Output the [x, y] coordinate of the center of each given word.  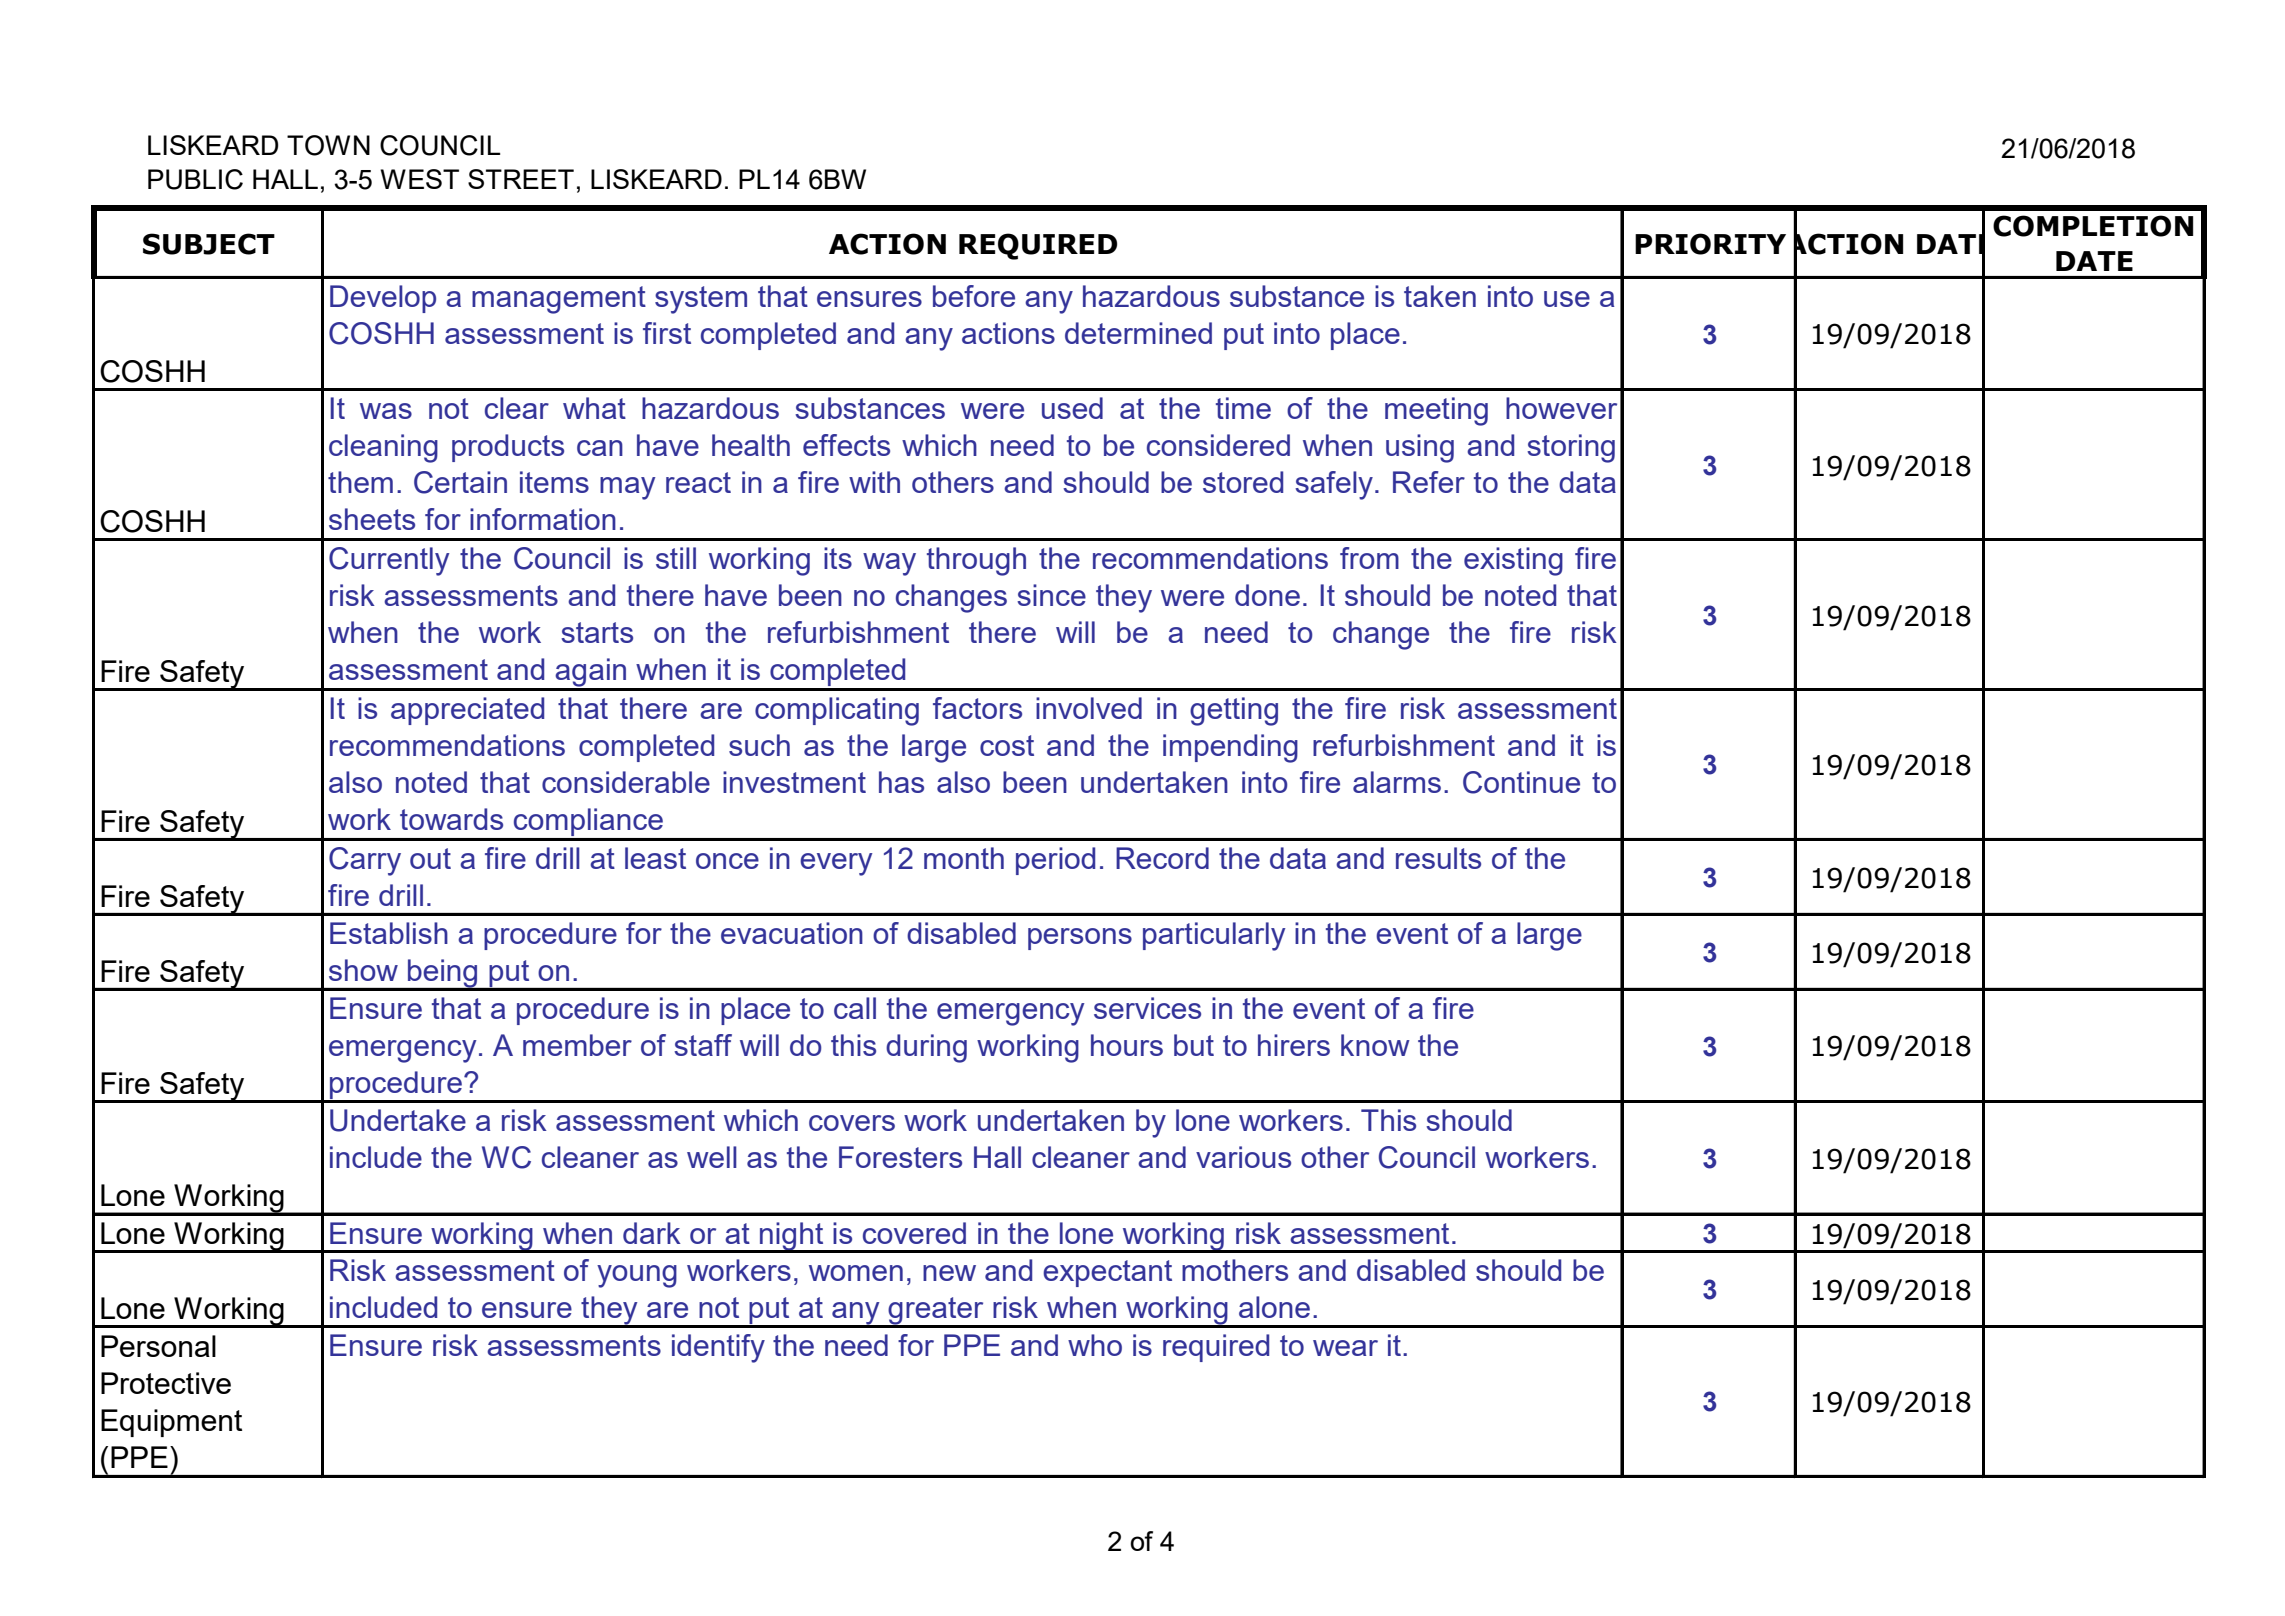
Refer [1429, 482]
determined [1138, 333]
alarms [1397, 782]
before [974, 296]
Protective [166, 1383]
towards [451, 819]
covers [852, 1123]
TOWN [328, 145]
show [363, 970]
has [901, 782]
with [874, 482]
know [1375, 1045]
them [360, 482]
